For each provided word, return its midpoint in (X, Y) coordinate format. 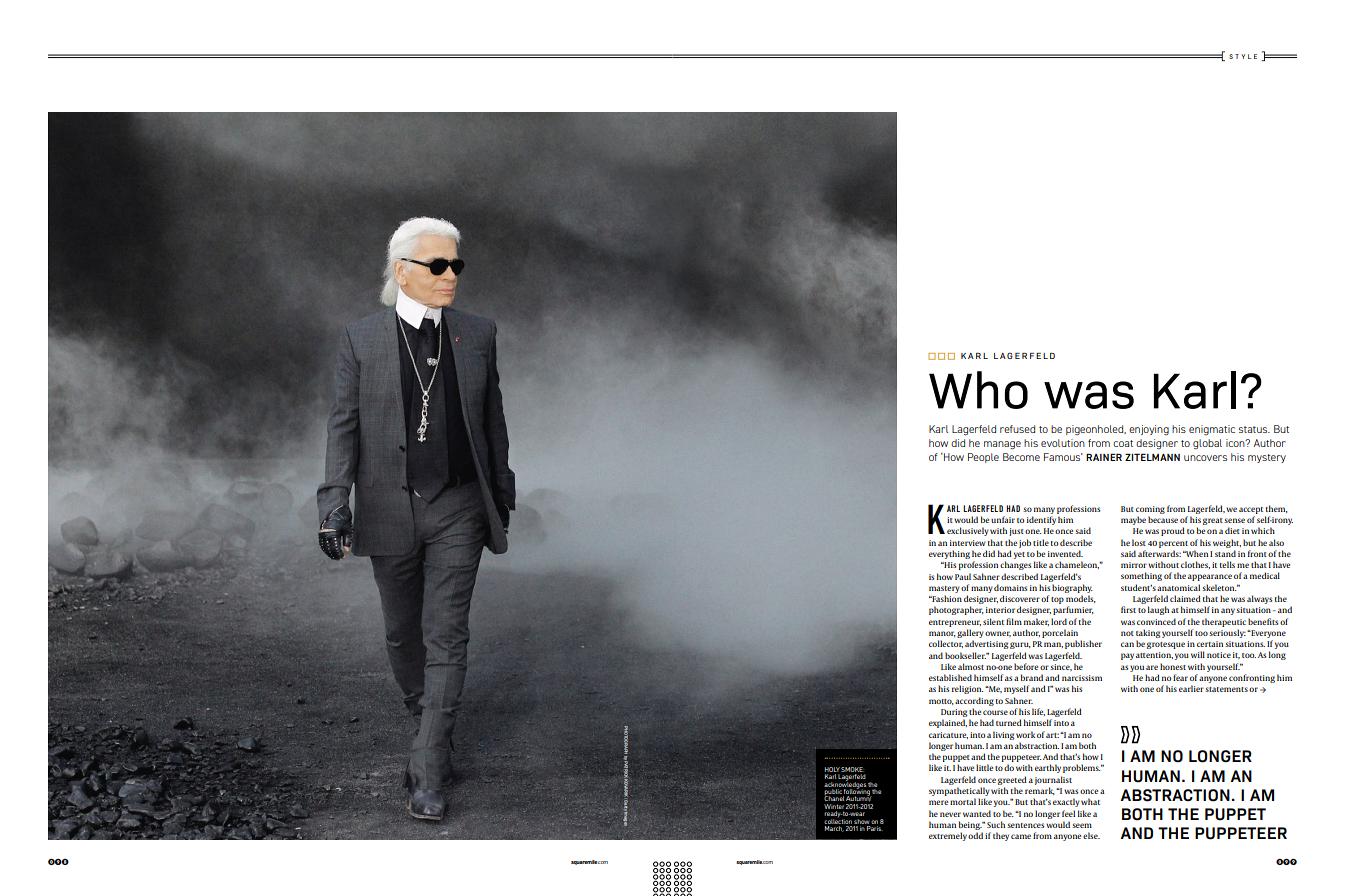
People (983, 458)
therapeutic (1224, 622)
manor (942, 634)
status (1254, 429)
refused (1017, 429)
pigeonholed (1096, 430)
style (1243, 56)
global (1207, 444)
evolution (1063, 443)
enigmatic (1212, 430)
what (1090, 801)
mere (938, 802)
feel (1068, 813)
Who (978, 390)
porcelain (1060, 633)
